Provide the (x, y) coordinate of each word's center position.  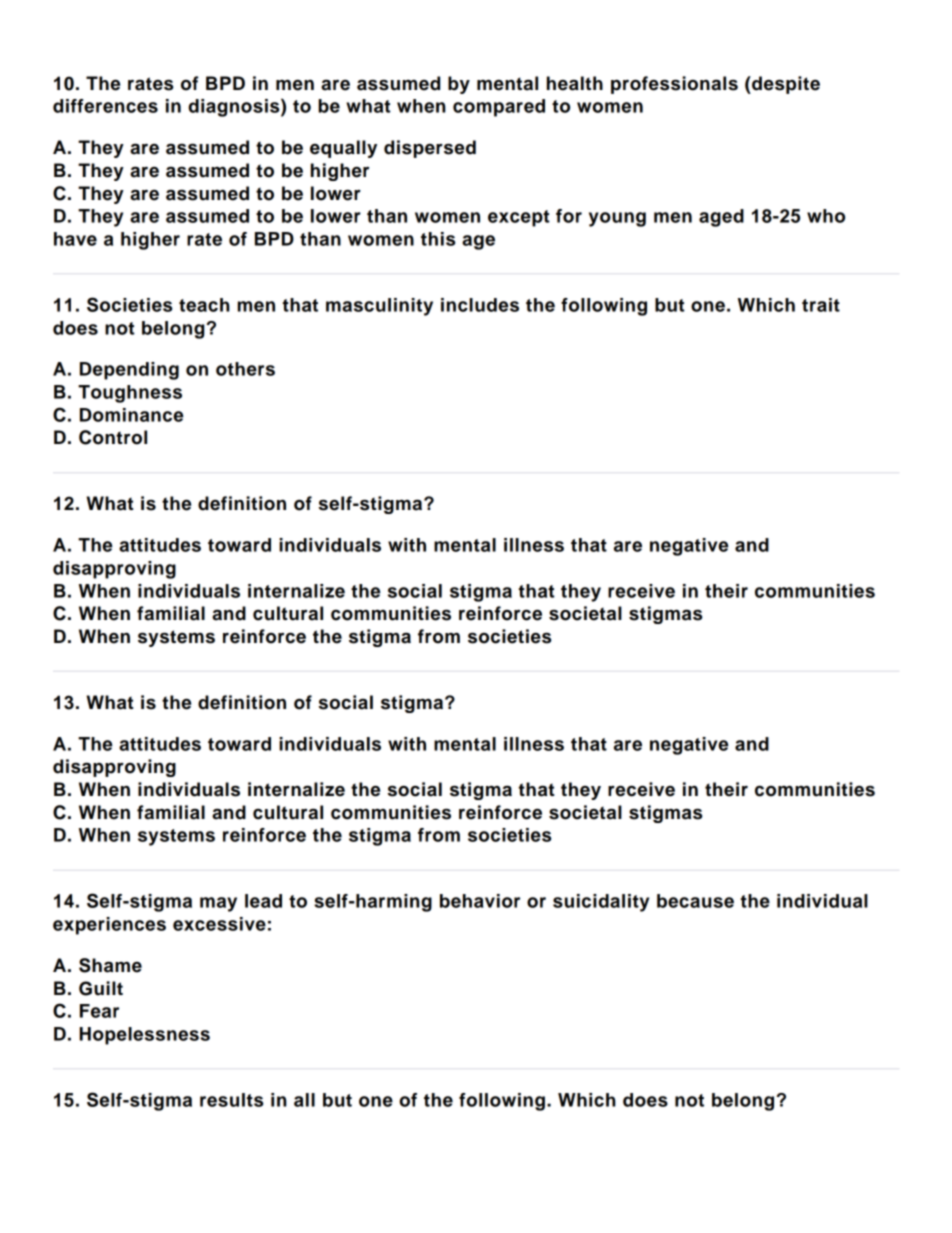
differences (105, 106)
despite (785, 85)
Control (113, 437)
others (245, 369)
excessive (219, 924)
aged (721, 218)
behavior (480, 901)
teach (204, 305)
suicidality (601, 903)
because (695, 901)
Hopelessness (145, 1036)
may (218, 904)
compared (499, 108)
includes (480, 305)
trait (821, 305)
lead (263, 901)
